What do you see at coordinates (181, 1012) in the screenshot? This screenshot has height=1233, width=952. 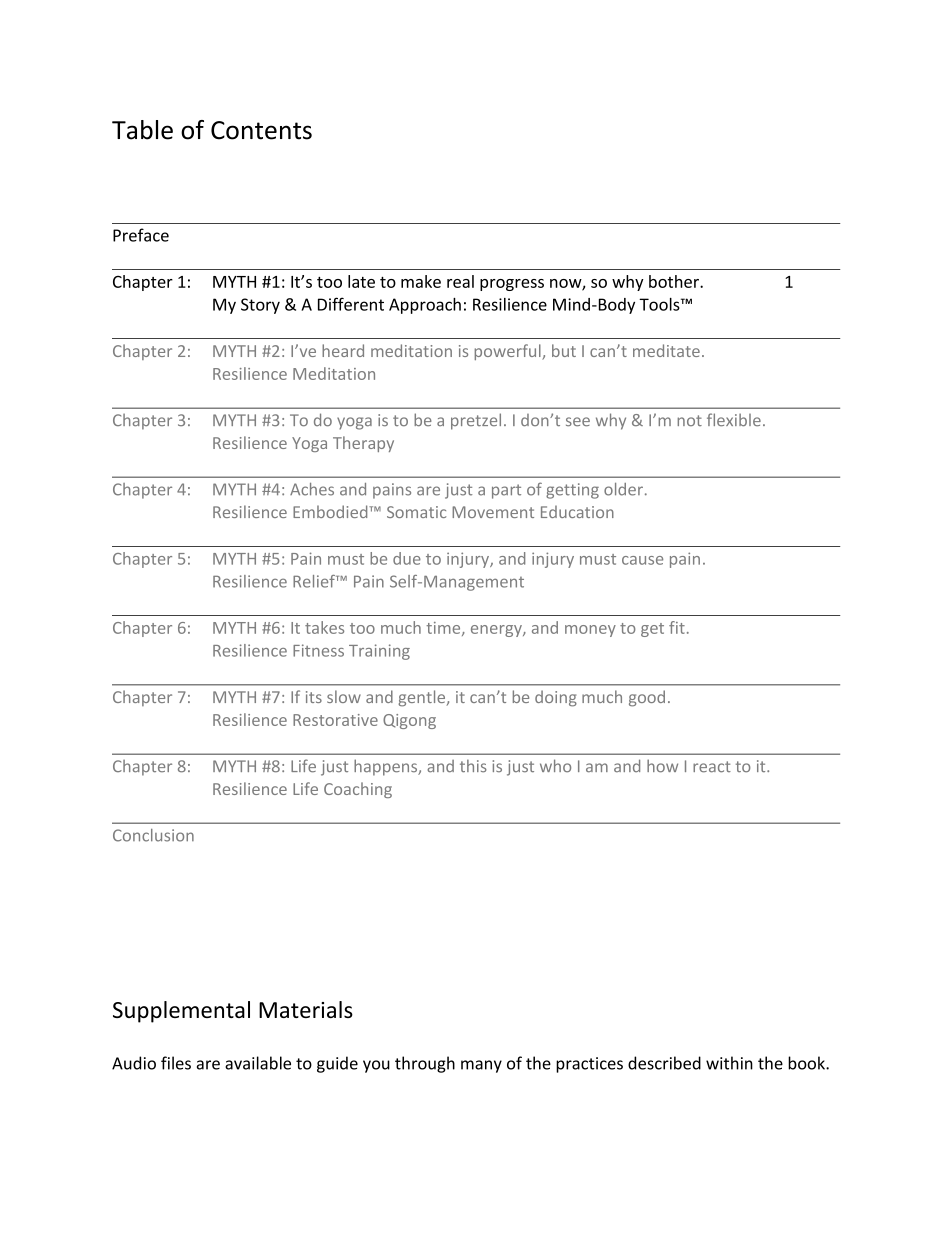 I see `Supplemental` at bounding box center [181, 1012].
